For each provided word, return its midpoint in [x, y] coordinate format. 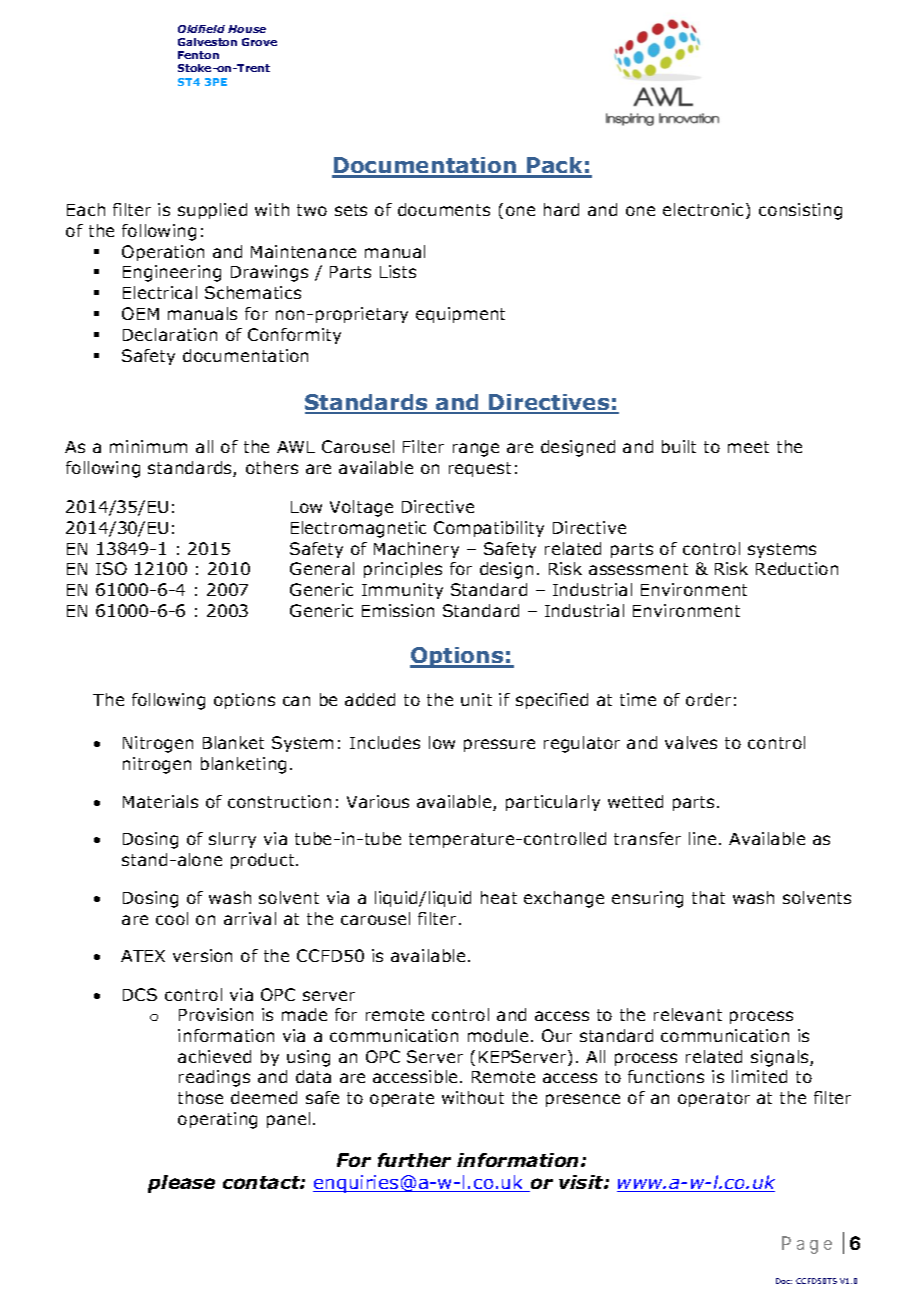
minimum [148, 446]
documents [444, 209]
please [181, 1184]
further [414, 1160]
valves [691, 742]
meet [748, 447]
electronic [705, 211]
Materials [160, 801]
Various [378, 801]
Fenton [198, 55]
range [476, 450]
